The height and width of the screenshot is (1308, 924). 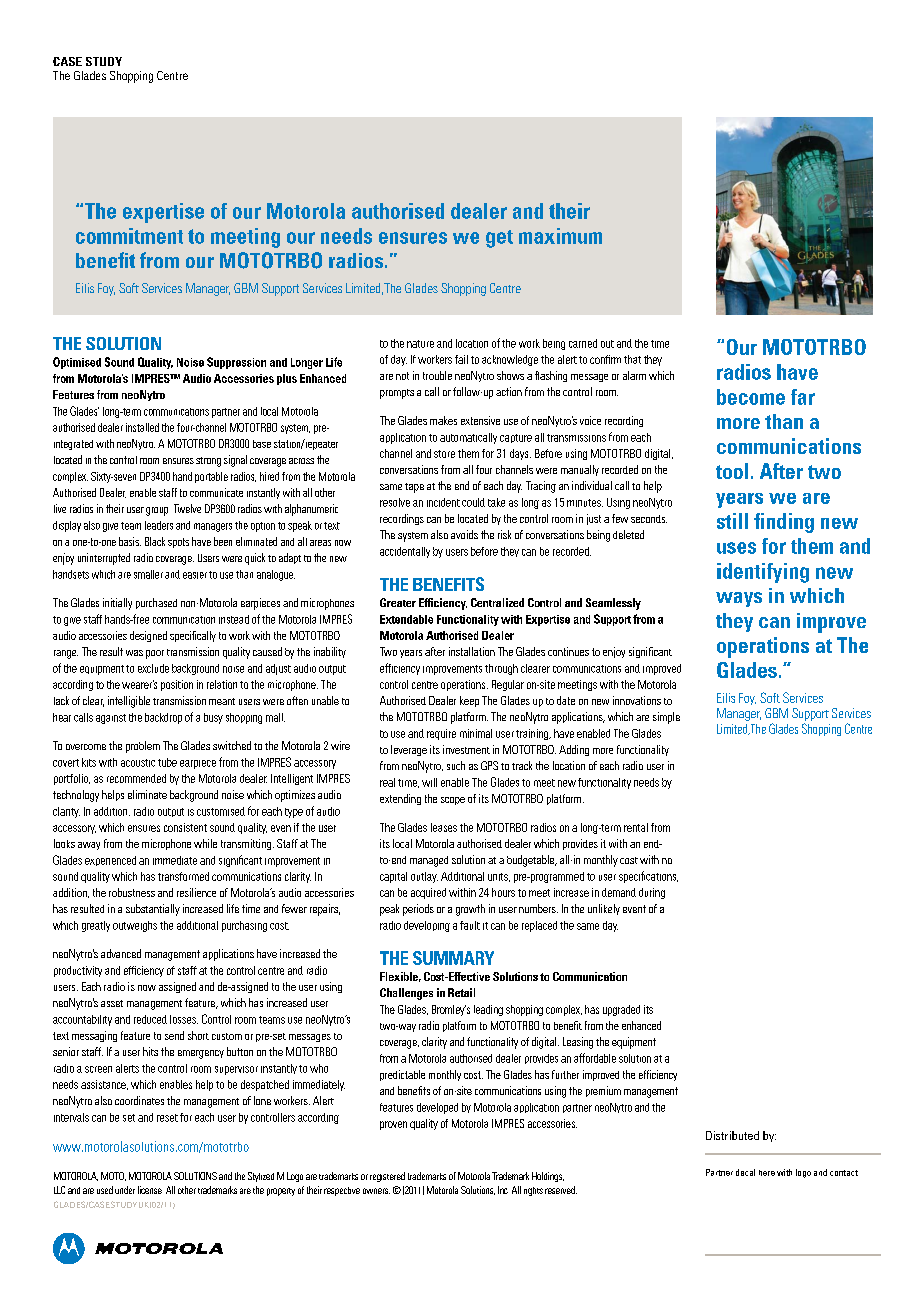 What do you see at coordinates (666, 718) in the screenshot?
I see `simple` at bounding box center [666, 718].
